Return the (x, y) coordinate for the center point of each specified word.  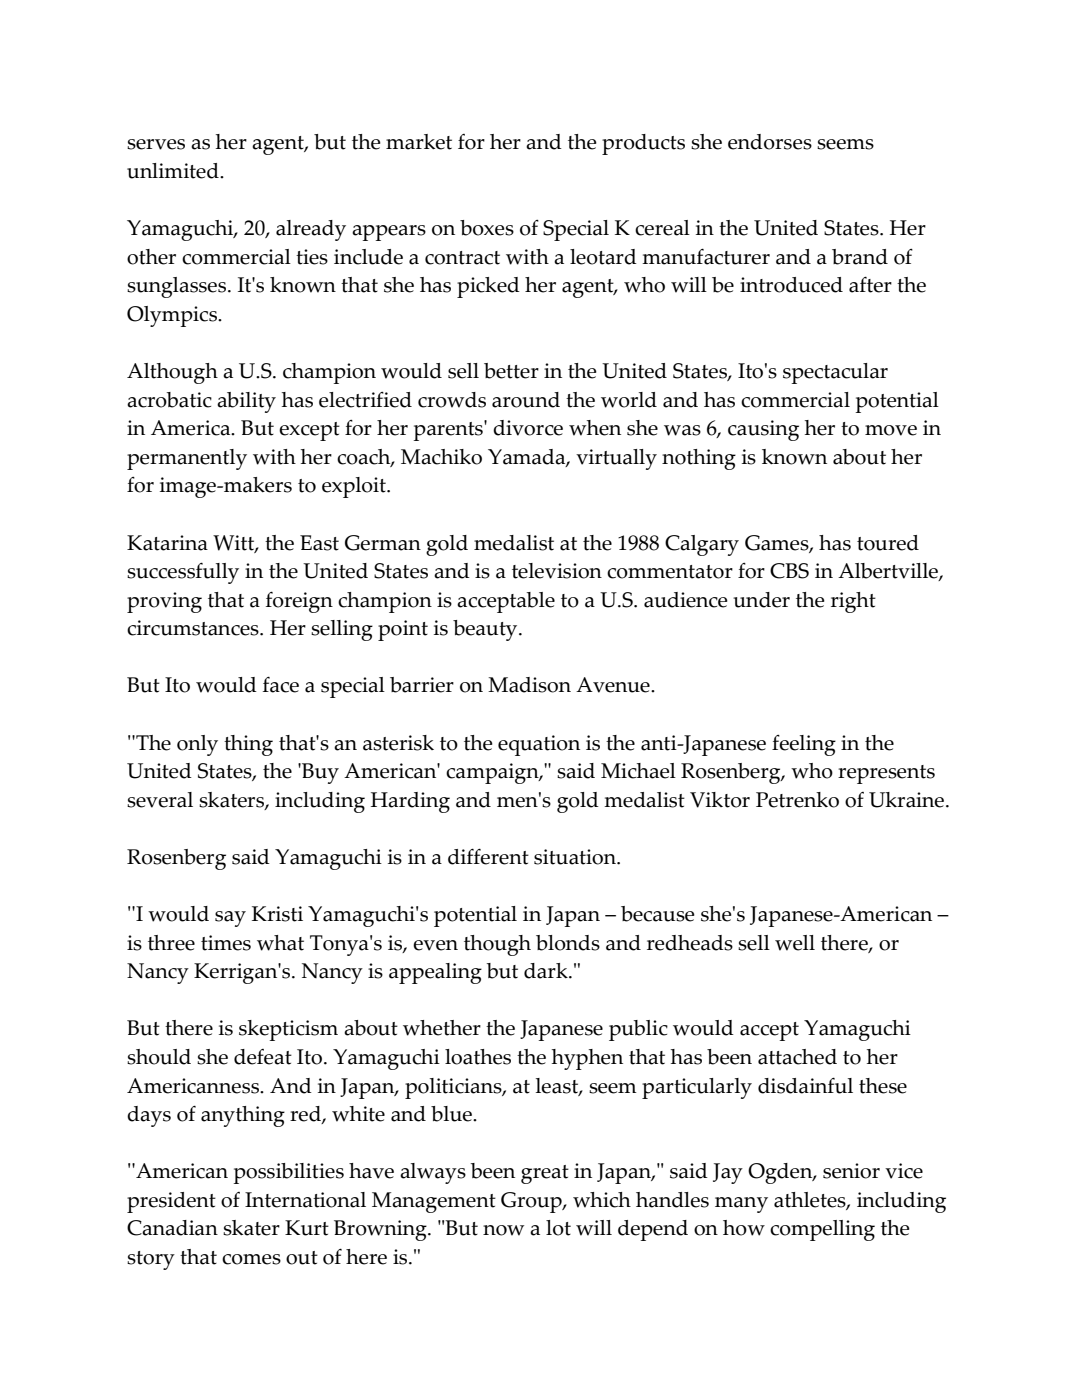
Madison (529, 685)
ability (246, 402)
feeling (804, 745)
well (795, 943)
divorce (528, 428)
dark (547, 971)
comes (251, 1259)
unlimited (174, 171)
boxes (487, 228)
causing (763, 430)
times (226, 943)
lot (558, 1228)
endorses (770, 142)
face (281, 684)
